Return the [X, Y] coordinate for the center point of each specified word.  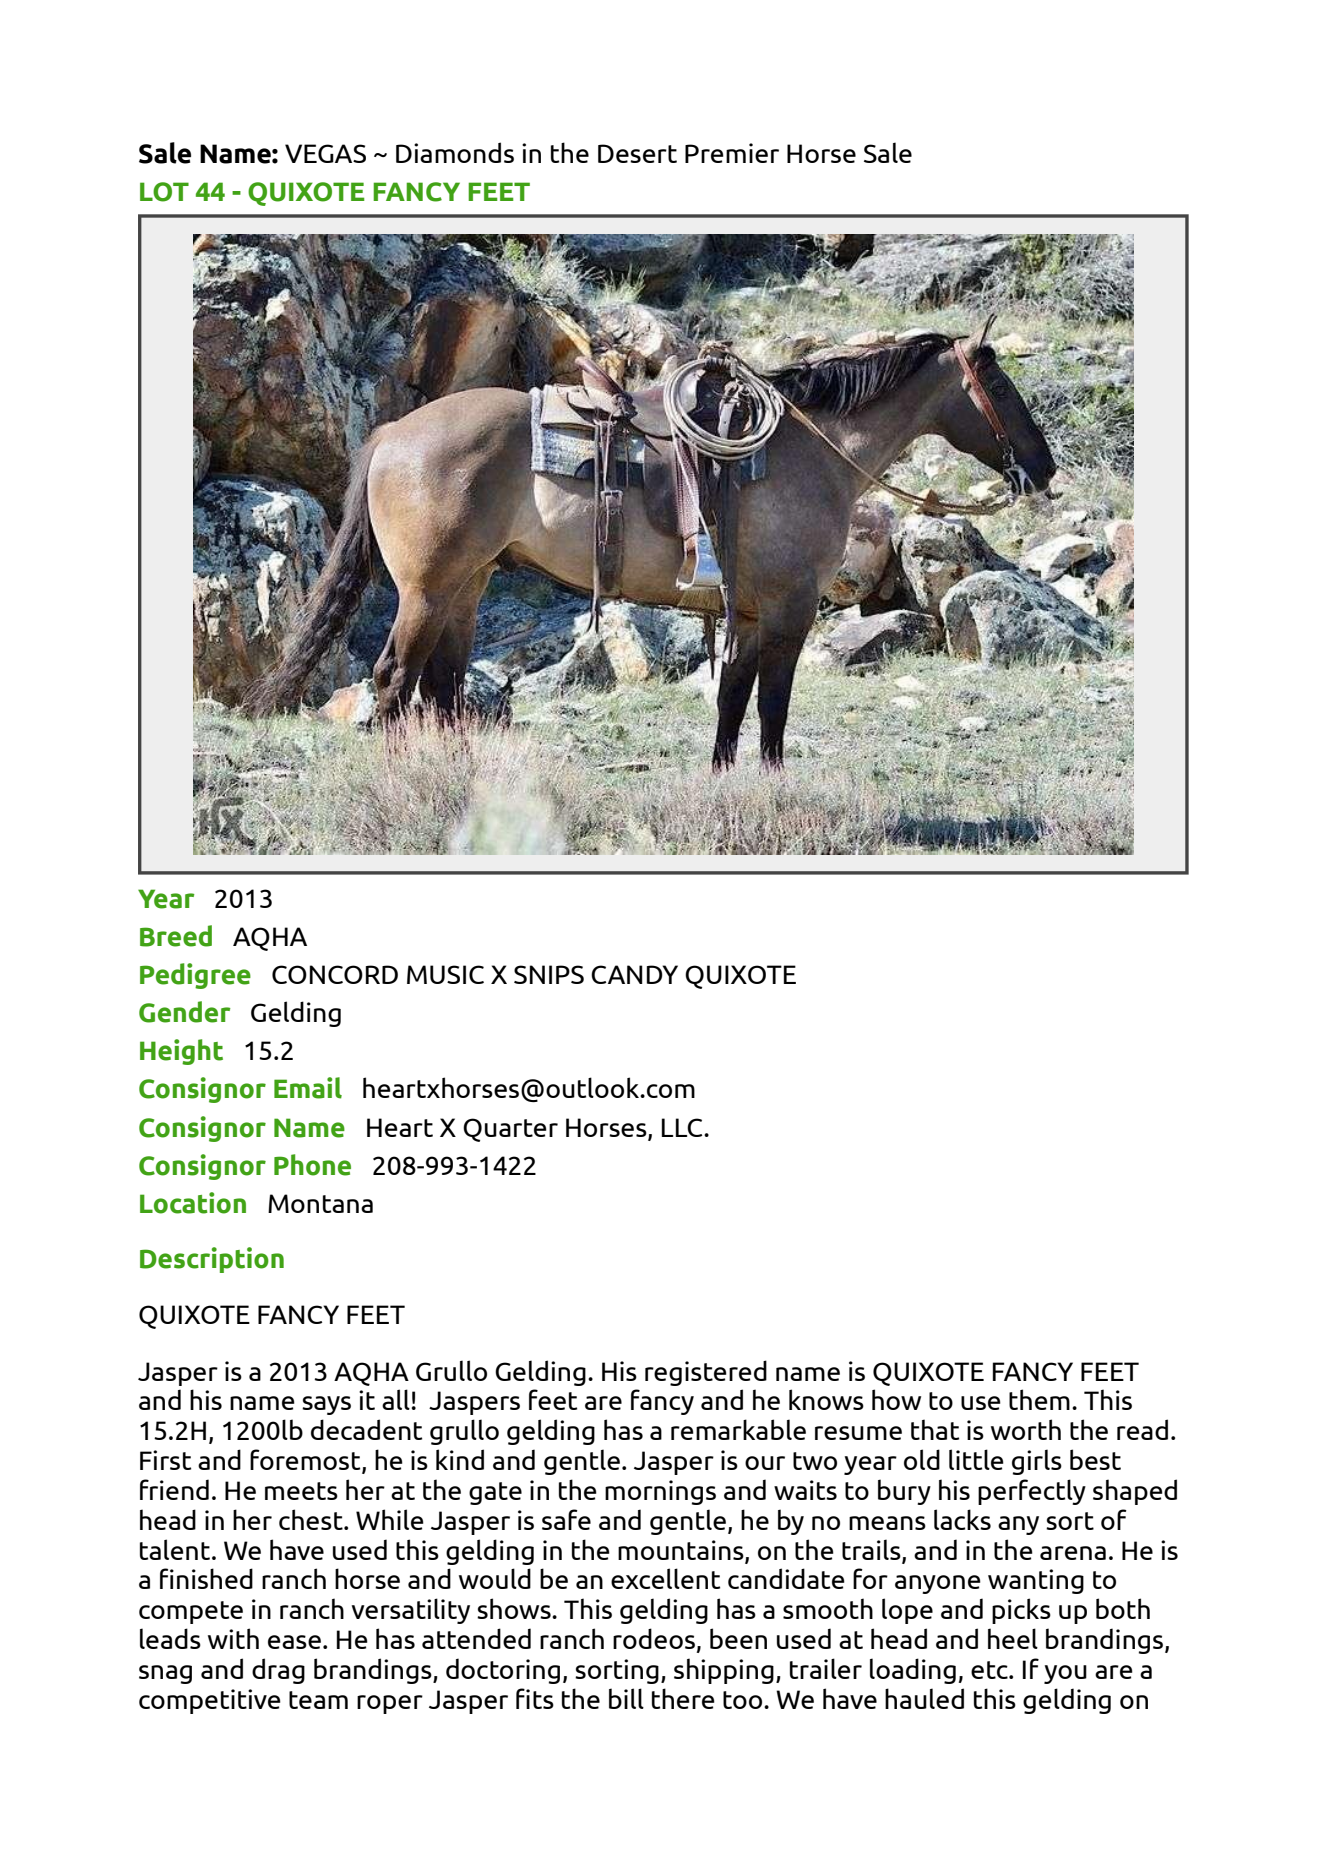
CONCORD [335, 974]
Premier [732, 153]
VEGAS [325, 153]
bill [626, 1698]
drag [278, 1671]
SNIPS [549, 974]
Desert [637, 153]
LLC [683, 1127]
